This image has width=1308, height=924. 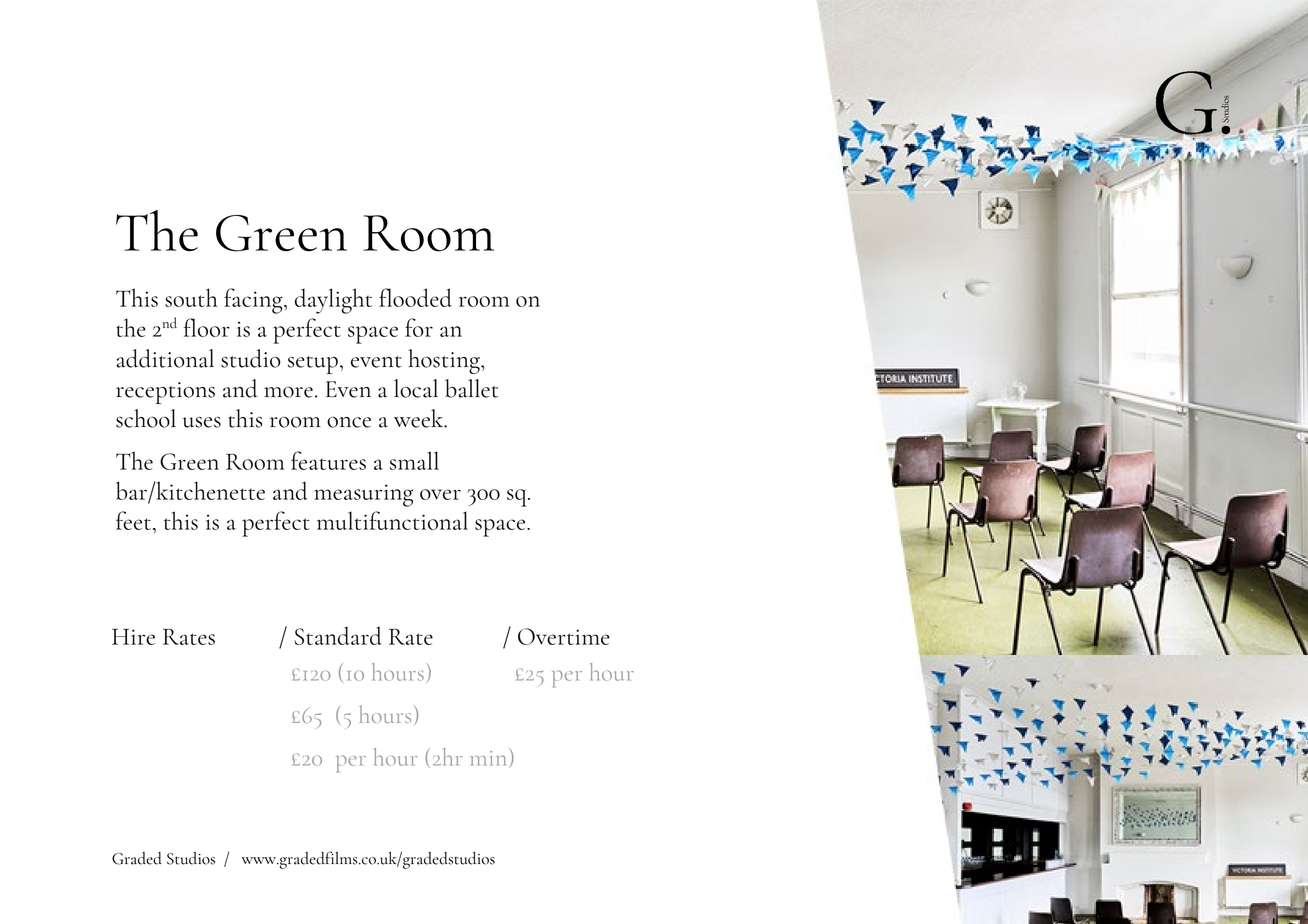 What do you see at coordinates (338, 635) in the image?
I see `Standard` at bounding box center [338, 635].
